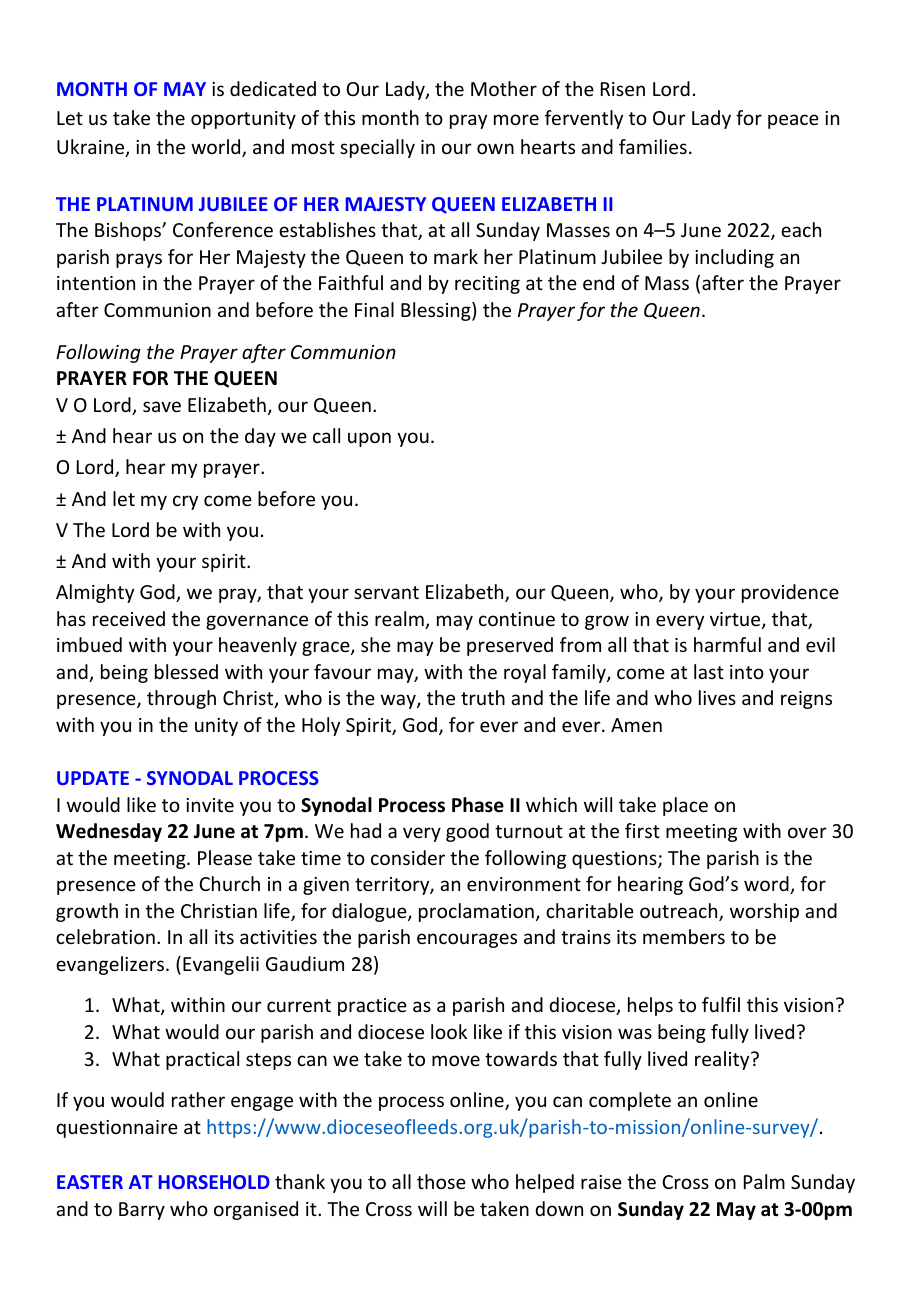  What do you see at coordinates (467, 832) in the screenshot?
I see `good` at bounding box center [467, 832].
